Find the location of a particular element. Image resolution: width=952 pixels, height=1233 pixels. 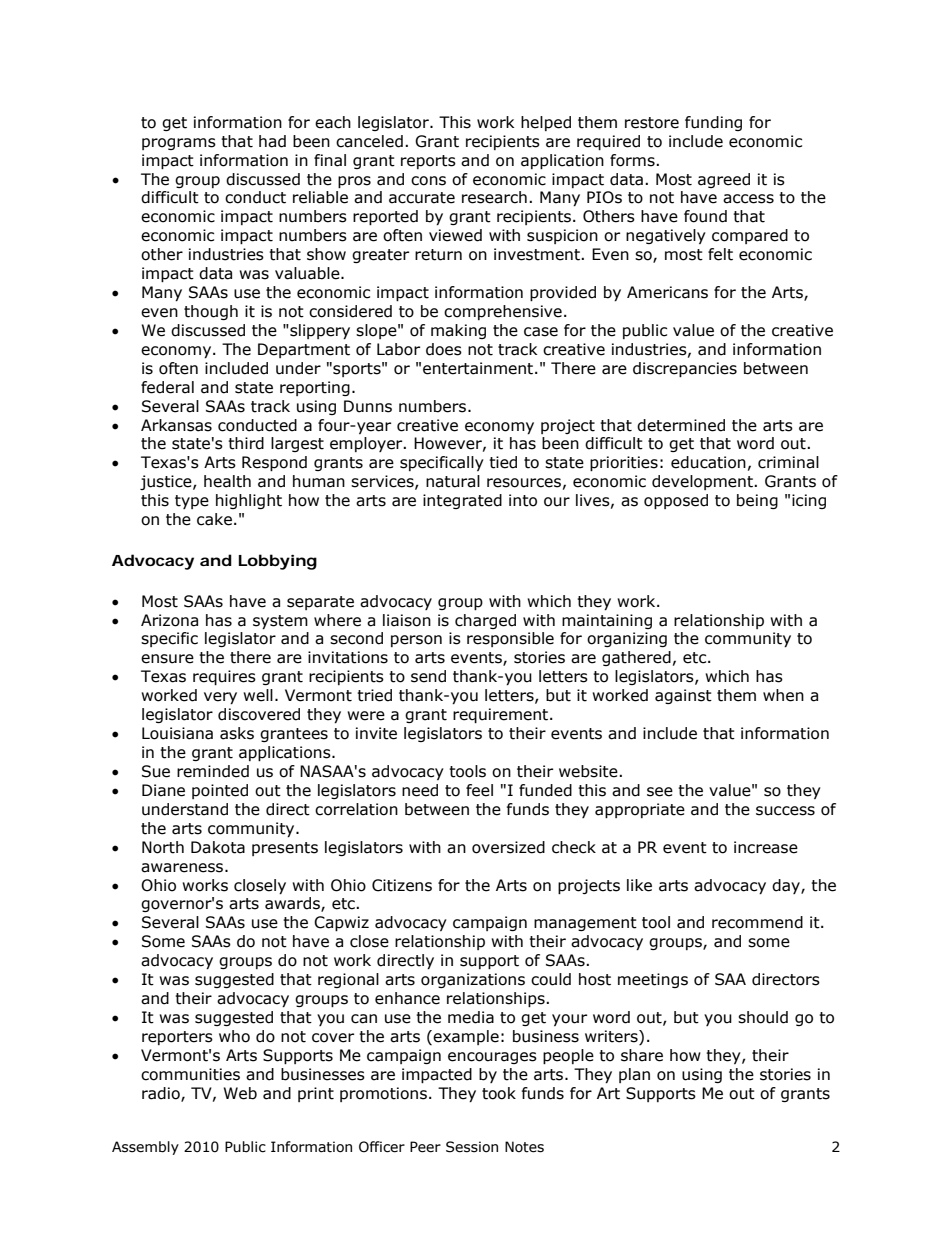

plan is located at coordinates (634, 1075).
